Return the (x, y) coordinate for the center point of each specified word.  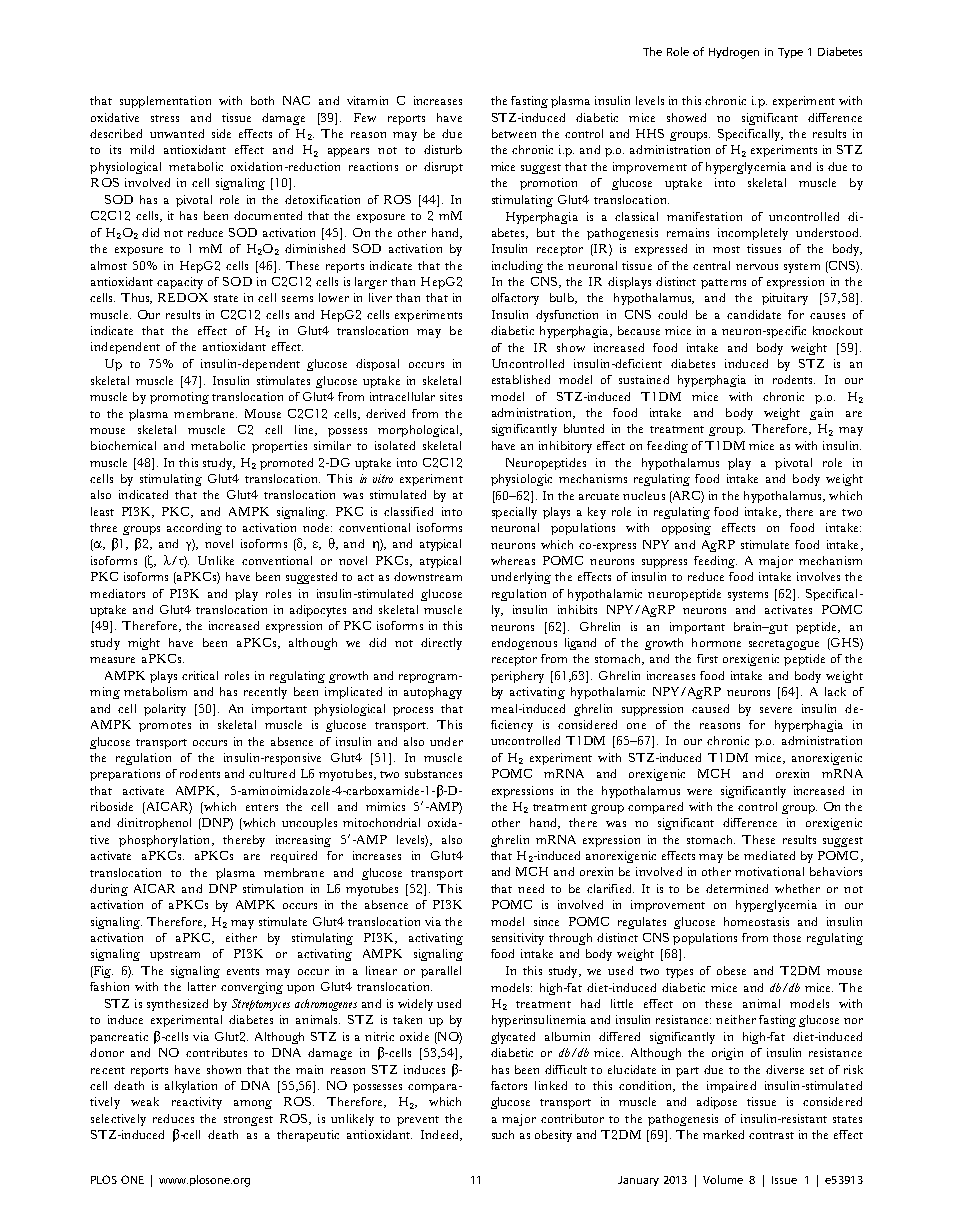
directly (441, 644)
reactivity (197, 1103)
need (531, 888)
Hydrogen (734, 53)
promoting (179, 398)
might (144, 644)
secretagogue (784, 645)
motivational (769, 871)
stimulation (273, 888)
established (521, 379)
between (514, 133)
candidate (754, 314)
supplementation (165, 102)
